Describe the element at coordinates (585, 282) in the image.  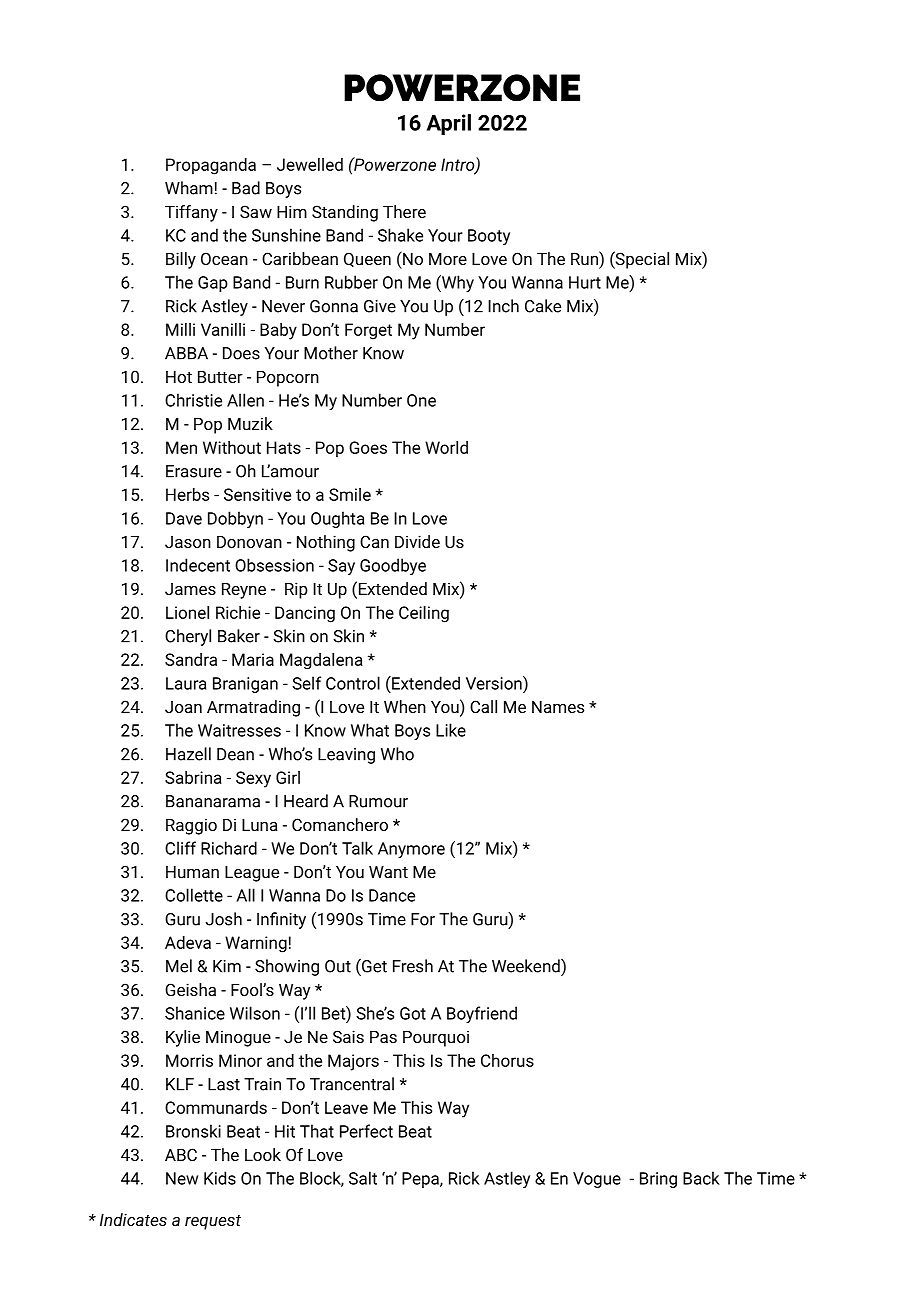
I see `Hurt` at that location.
